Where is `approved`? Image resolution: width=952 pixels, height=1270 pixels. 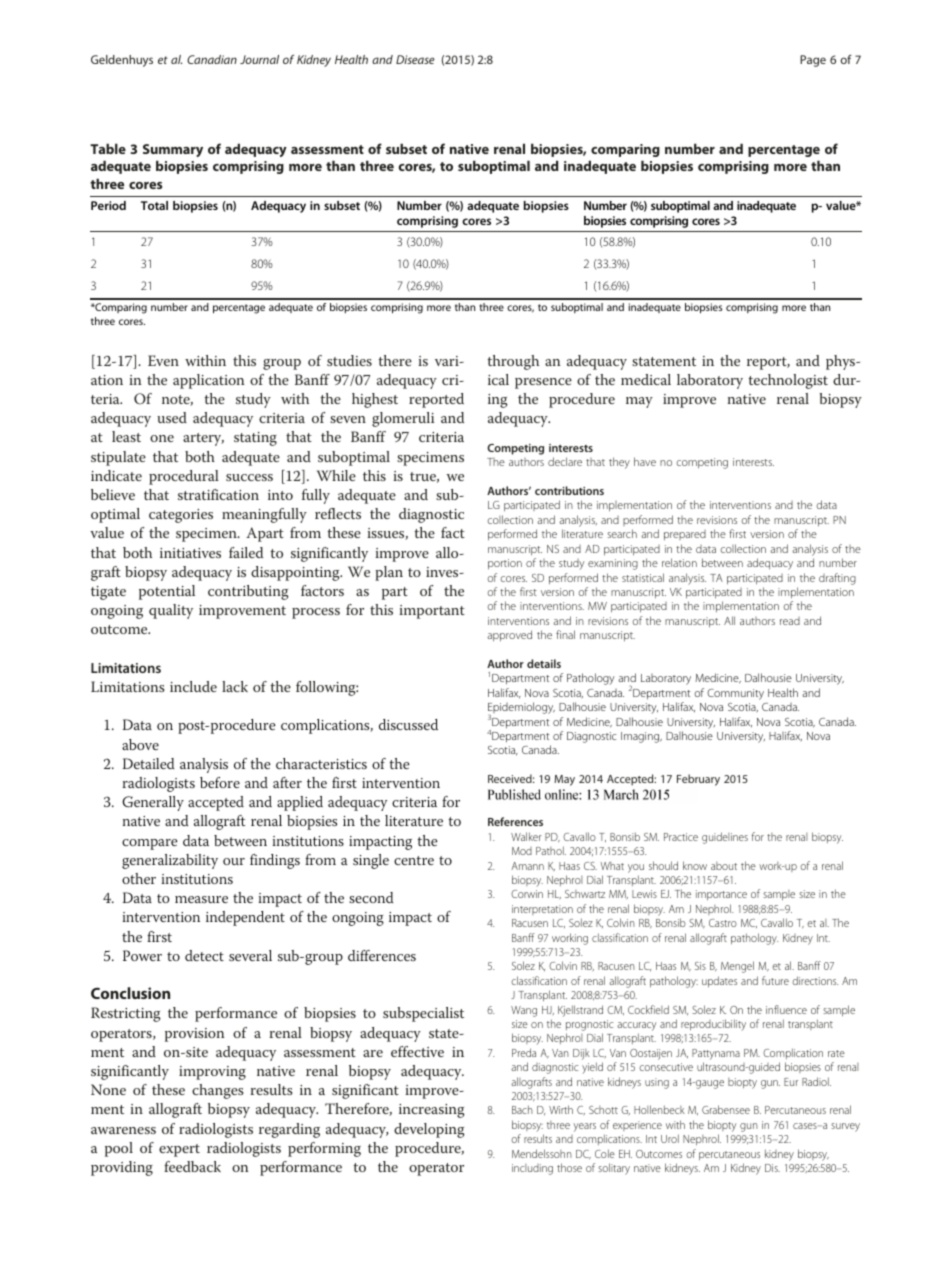 approved is located at coordinates (509, 635).
